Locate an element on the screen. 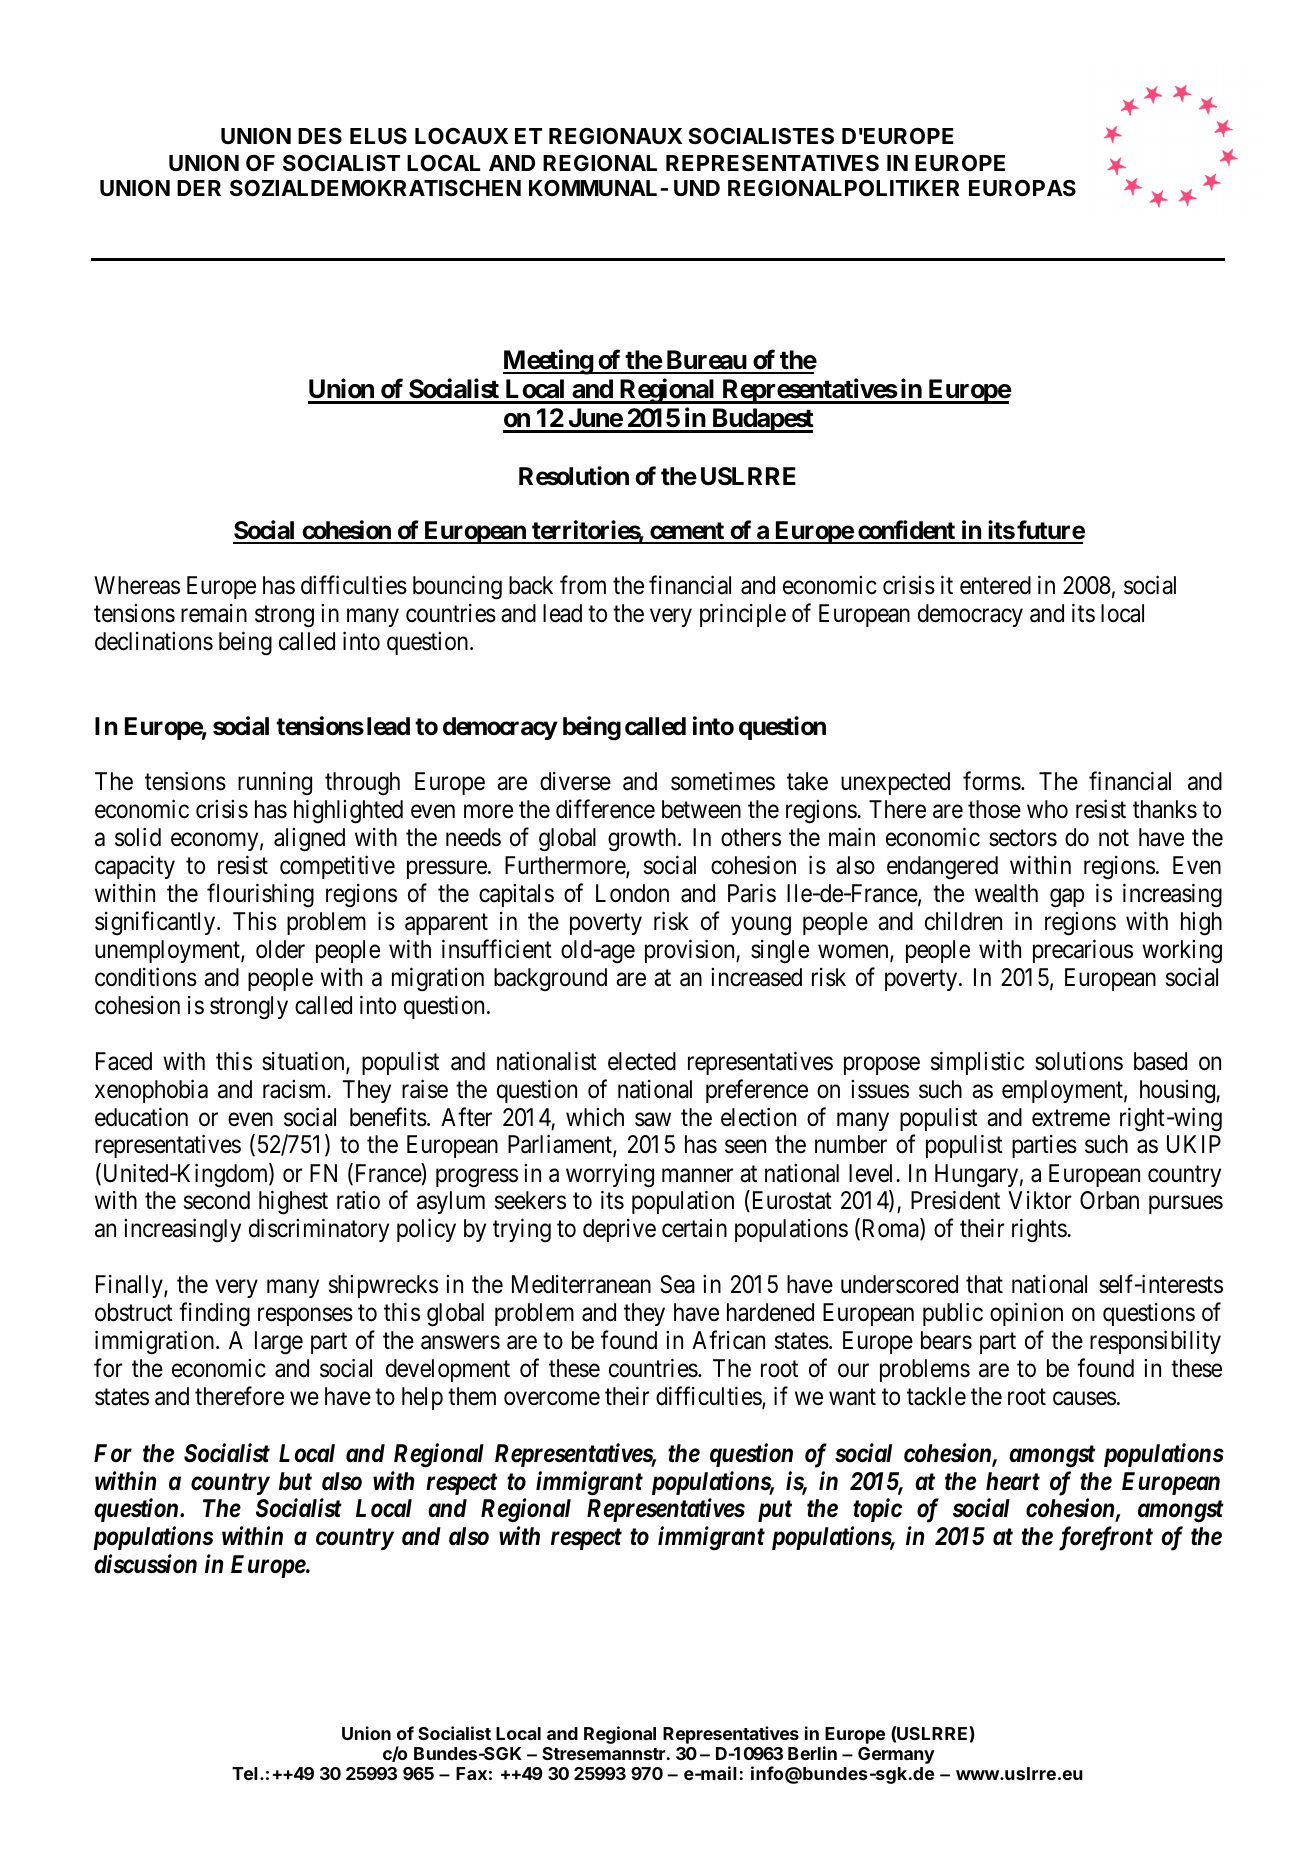 This screenshot has width=1316, height=1860. London is located at coordinates (632, 893).
